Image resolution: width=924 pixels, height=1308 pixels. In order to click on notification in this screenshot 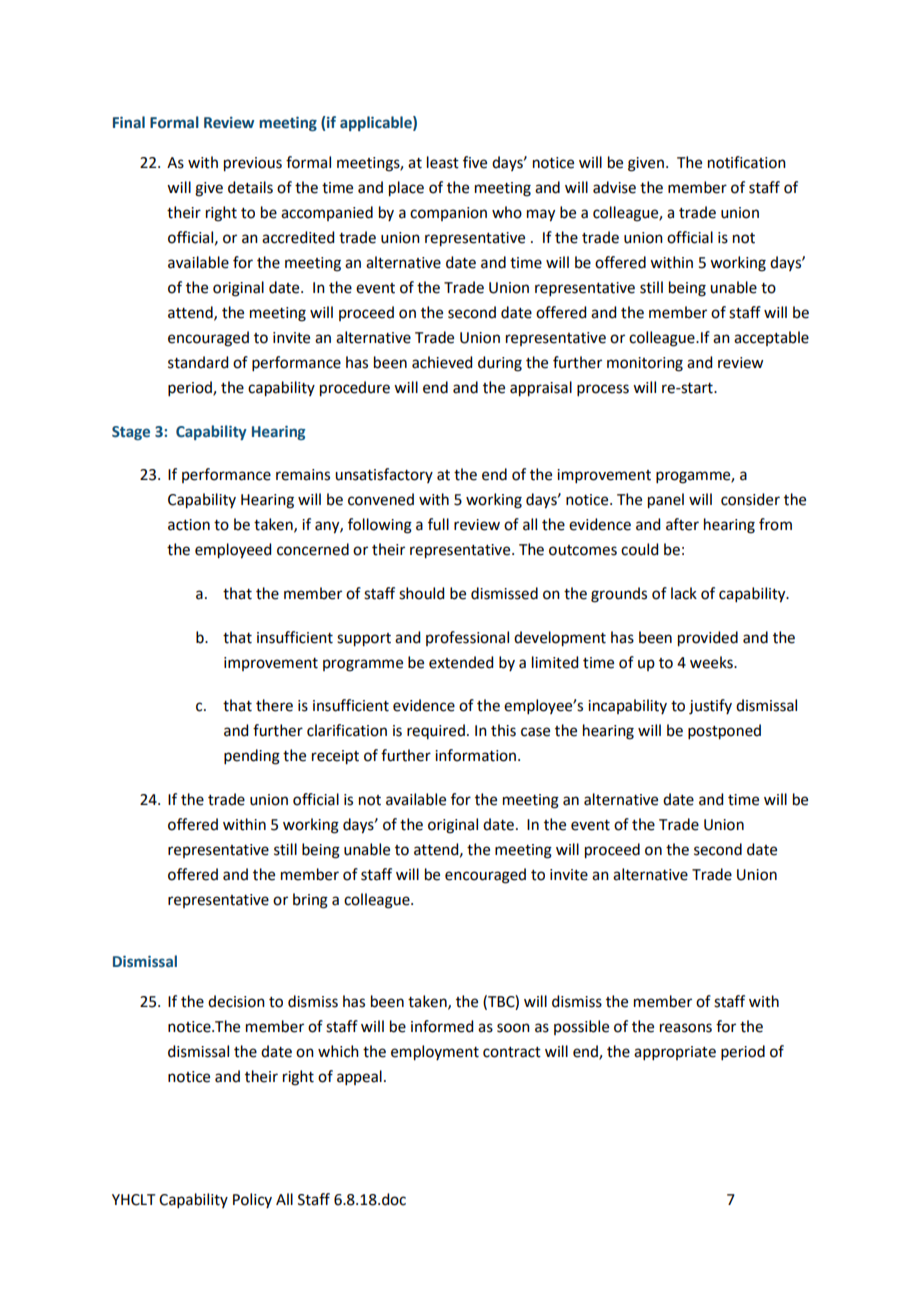, I will do `click(747, 162)`.
